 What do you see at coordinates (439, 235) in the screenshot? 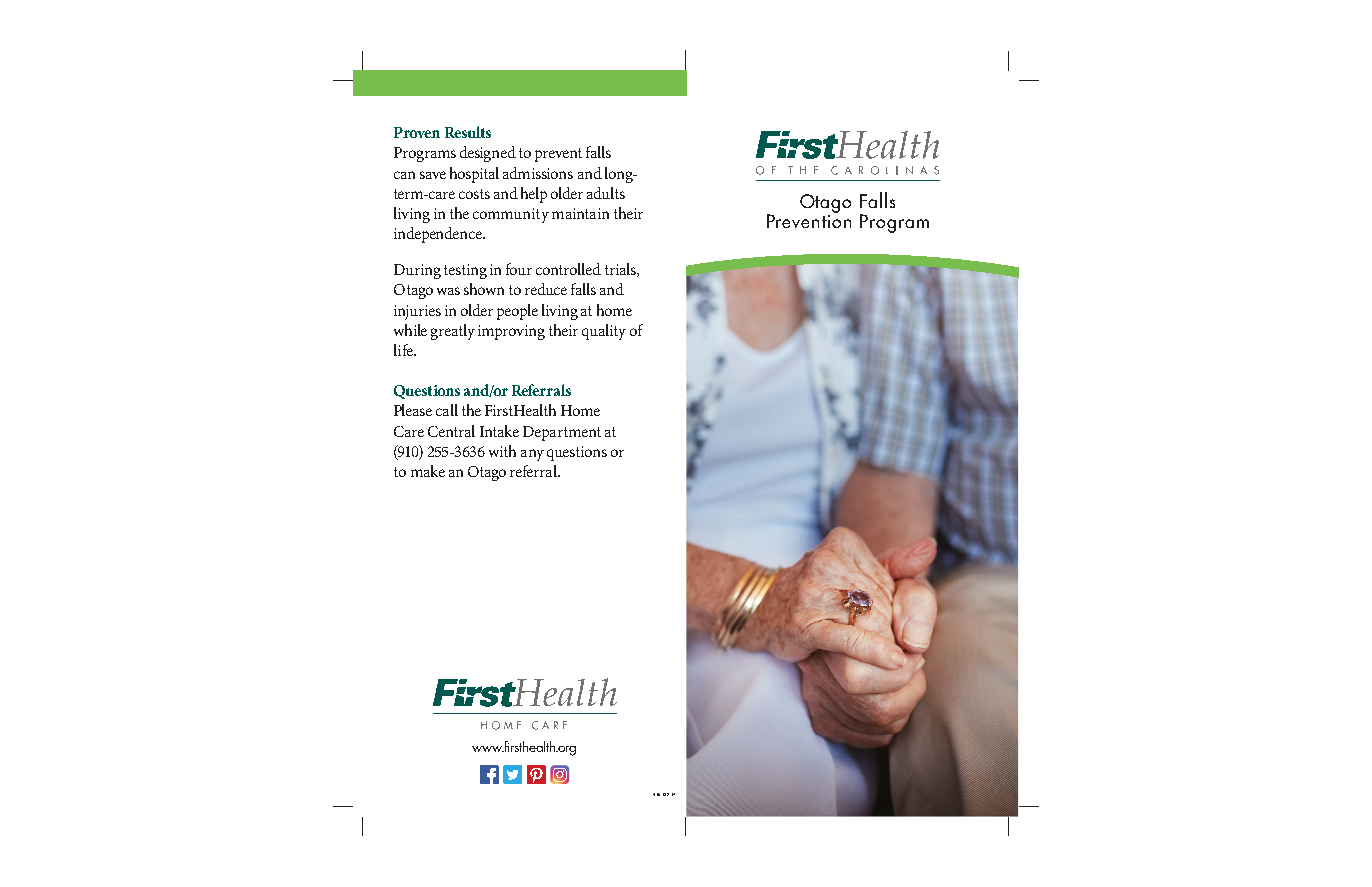
I see `independence` at bounding box center [439, 235].
